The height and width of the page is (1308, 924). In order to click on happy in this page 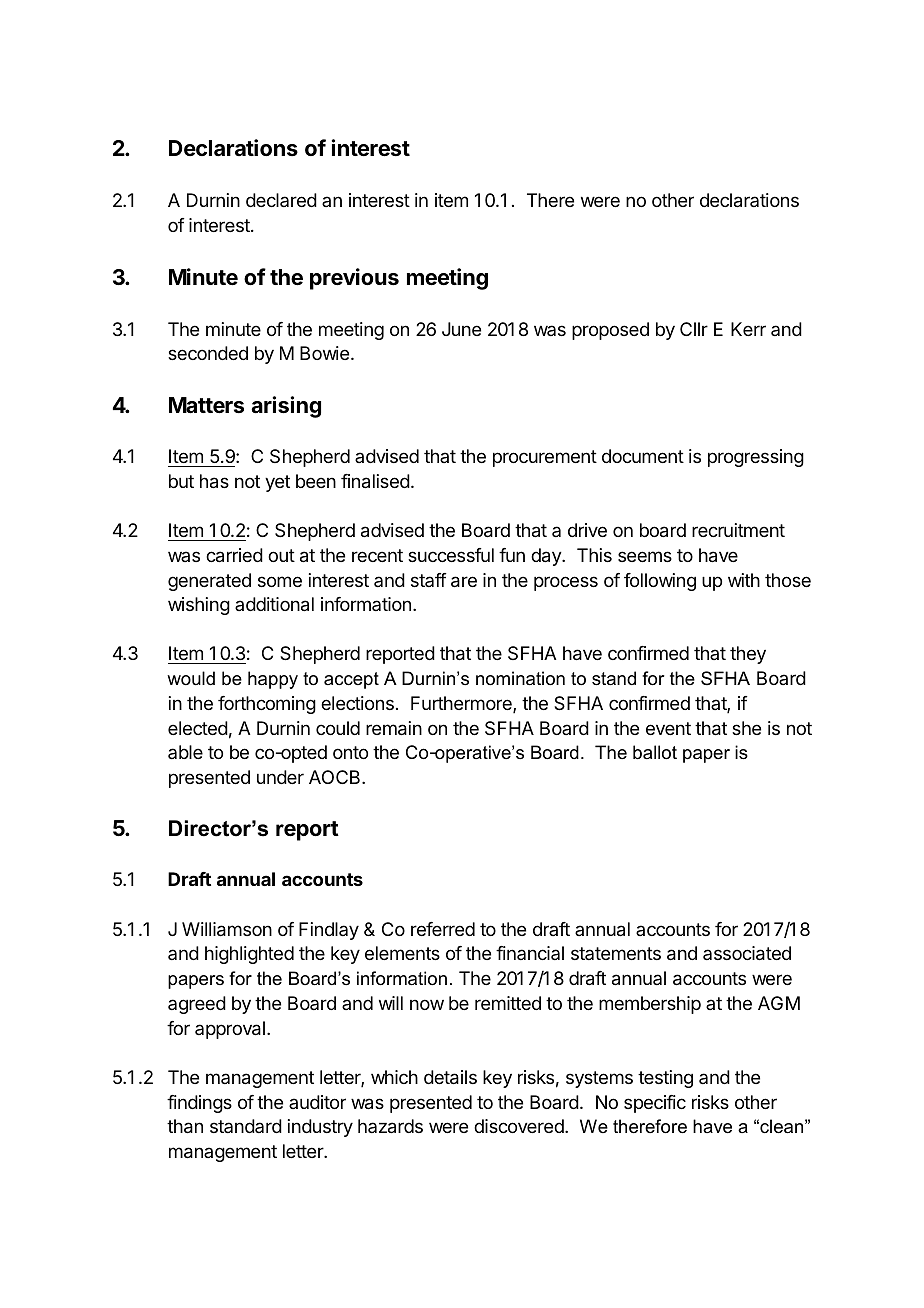, I will do `click(273, 680)`.
